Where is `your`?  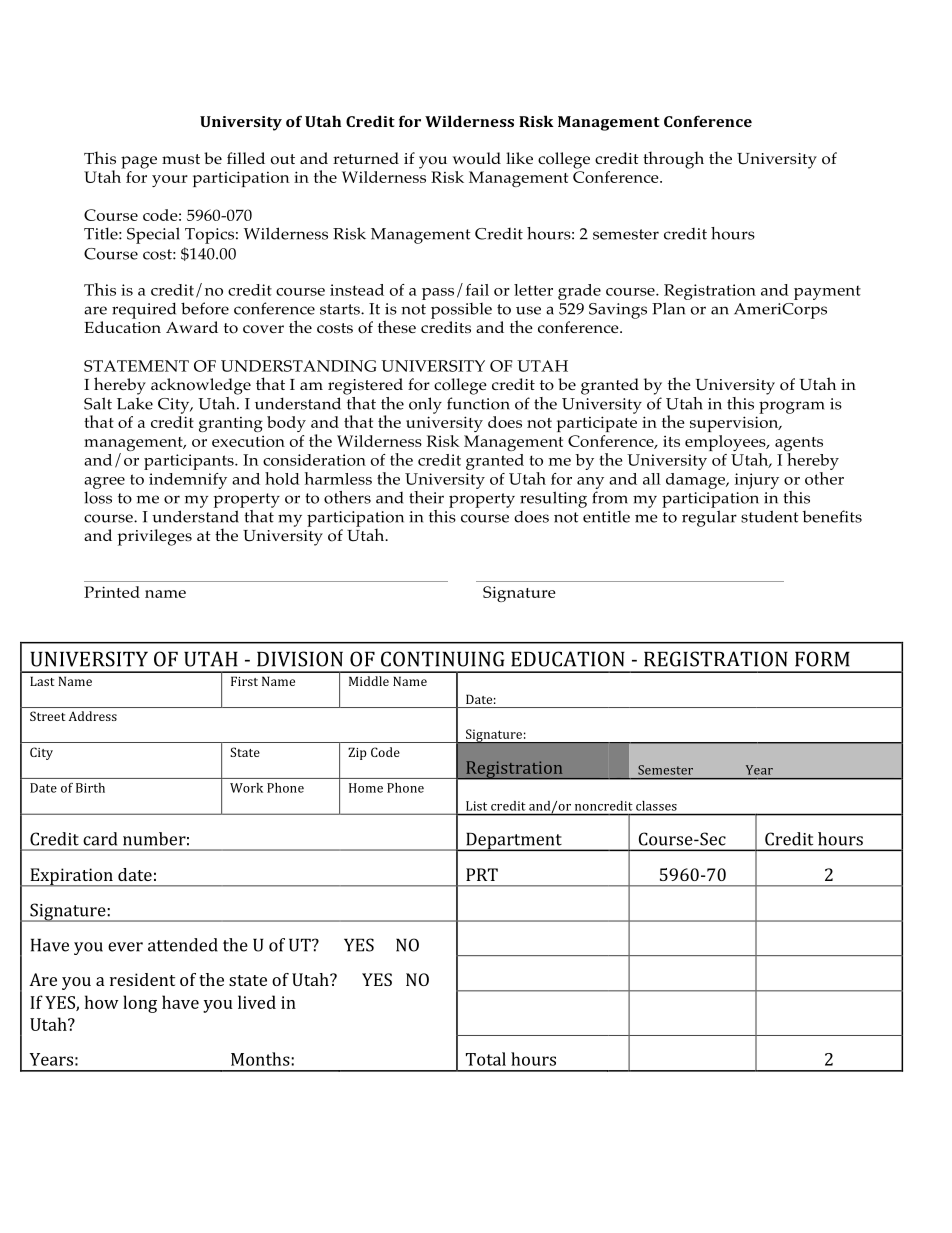 your is located at coordinates (170, 181).
